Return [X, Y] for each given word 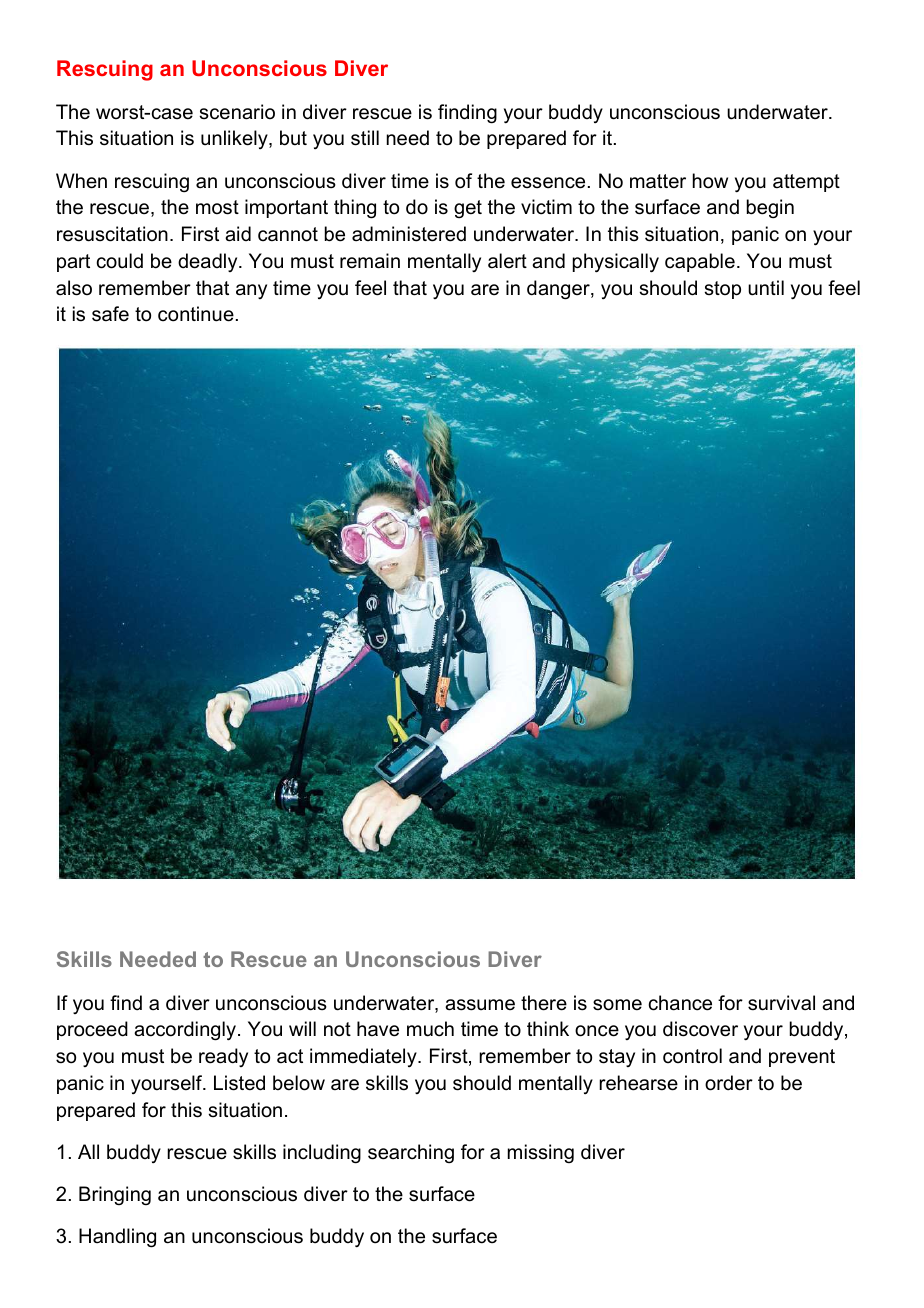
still [365, 138]
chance [680, 1003]
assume [480, 1005]
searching [411, 1154]
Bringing [115, 1195]
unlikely [235, 139]
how [710, 181]
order [729, 1083]
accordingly [186, 1031]
